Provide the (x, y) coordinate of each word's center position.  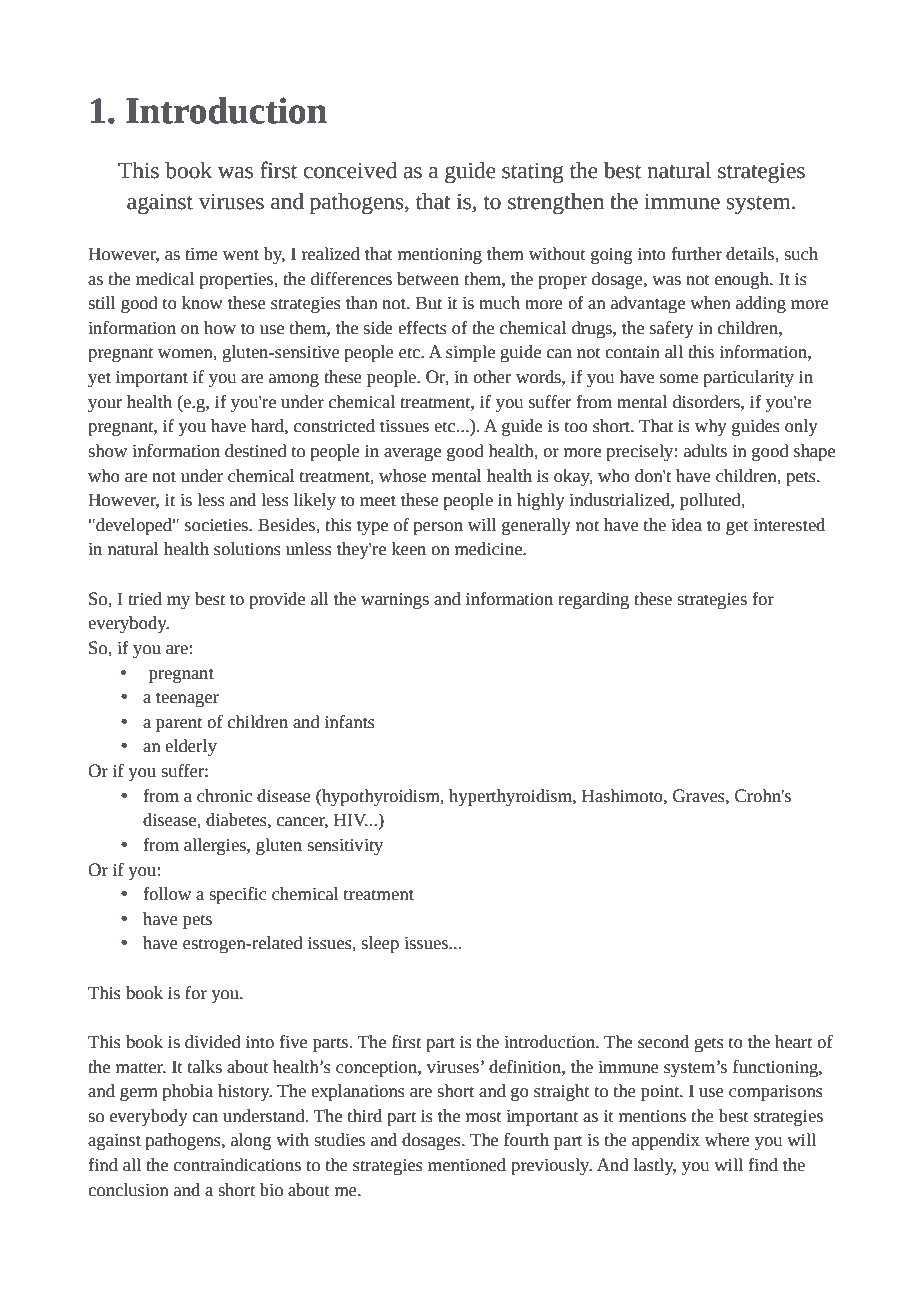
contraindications (237, 1165)
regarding (593, 600)
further (697, 254)
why (711, 427)
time (201, 254)
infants (350, 722)
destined (256, 451)
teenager (187, 700)
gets (709, 1044)
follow (167, 894)
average (412, 454)
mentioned (467, 1165)
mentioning (440, 256)
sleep (380, 944)
